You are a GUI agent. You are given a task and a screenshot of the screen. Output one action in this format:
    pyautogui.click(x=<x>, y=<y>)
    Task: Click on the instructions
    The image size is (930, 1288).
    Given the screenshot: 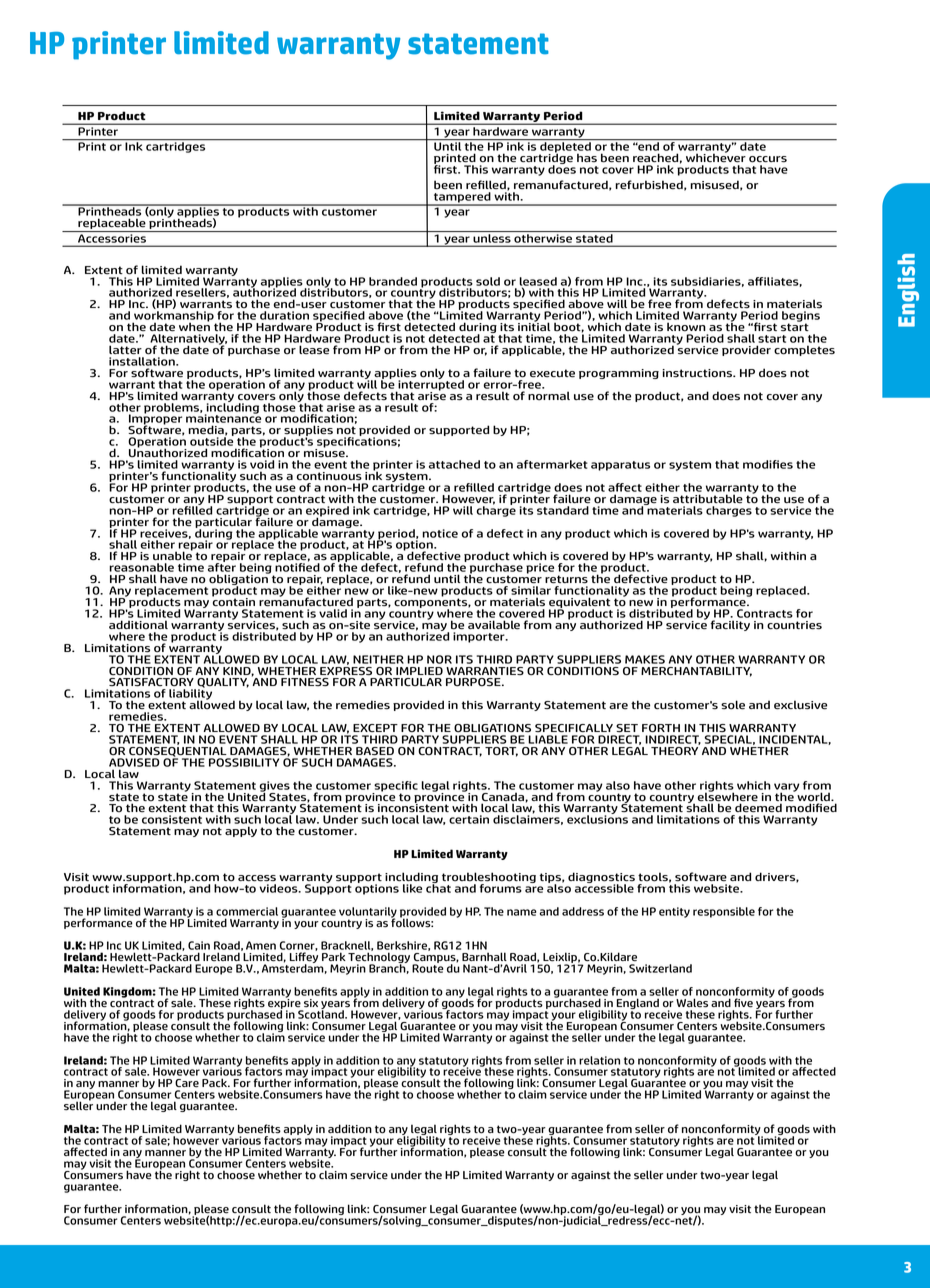 What is the action you would take?
    pyautogui.click(x=698, y=373)
